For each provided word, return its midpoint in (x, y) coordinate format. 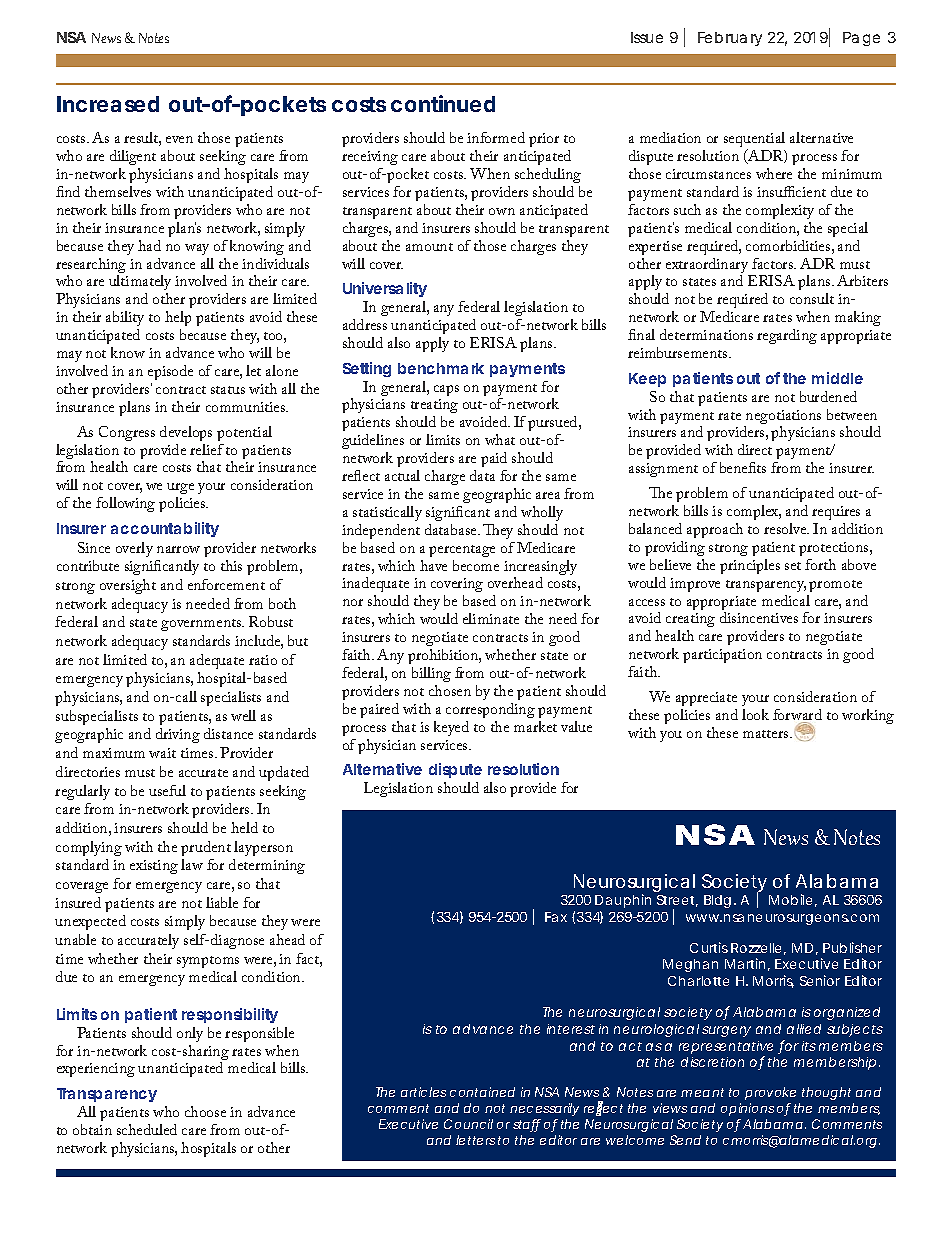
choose (205, 1111)
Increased (108, 104)
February (730, 39)
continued (443, 103)
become (476, 565)
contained (482, 1092)
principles (750, 566)
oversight (128, 586)
